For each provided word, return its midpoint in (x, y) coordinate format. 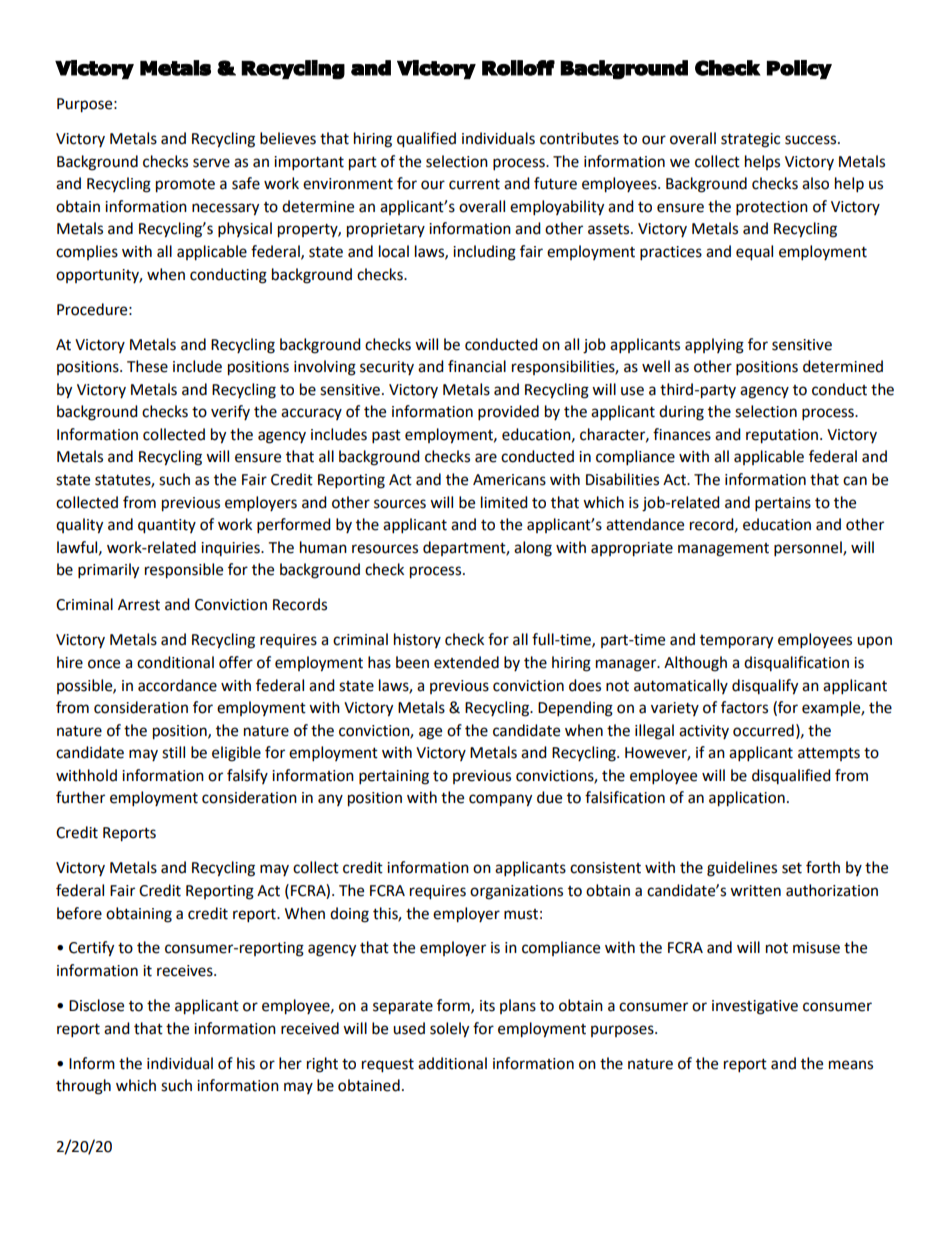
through (83, 1087)
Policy (799, 69)
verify (230, 412)
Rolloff (518, 68)
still (173, 752)
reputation (783, 436)
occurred (763, 730)
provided (508, 413)
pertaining (394, 777)
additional (452, 1063)
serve (211, 163)
